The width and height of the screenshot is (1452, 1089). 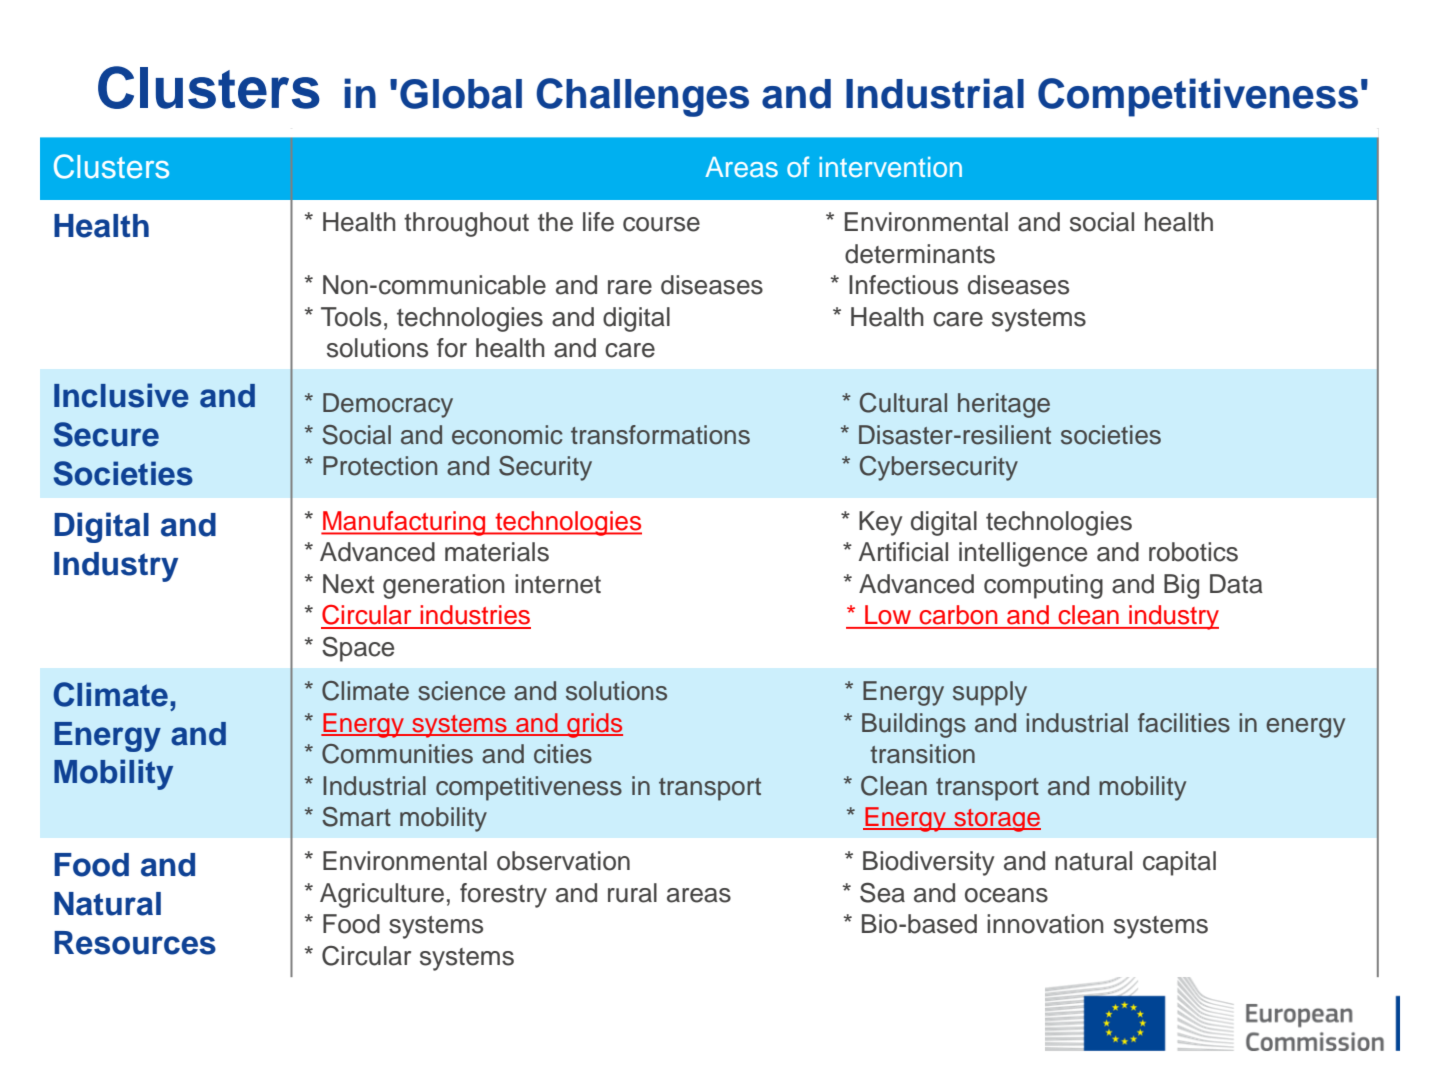 I want to click on Resources, so click(x=135, y=943).
